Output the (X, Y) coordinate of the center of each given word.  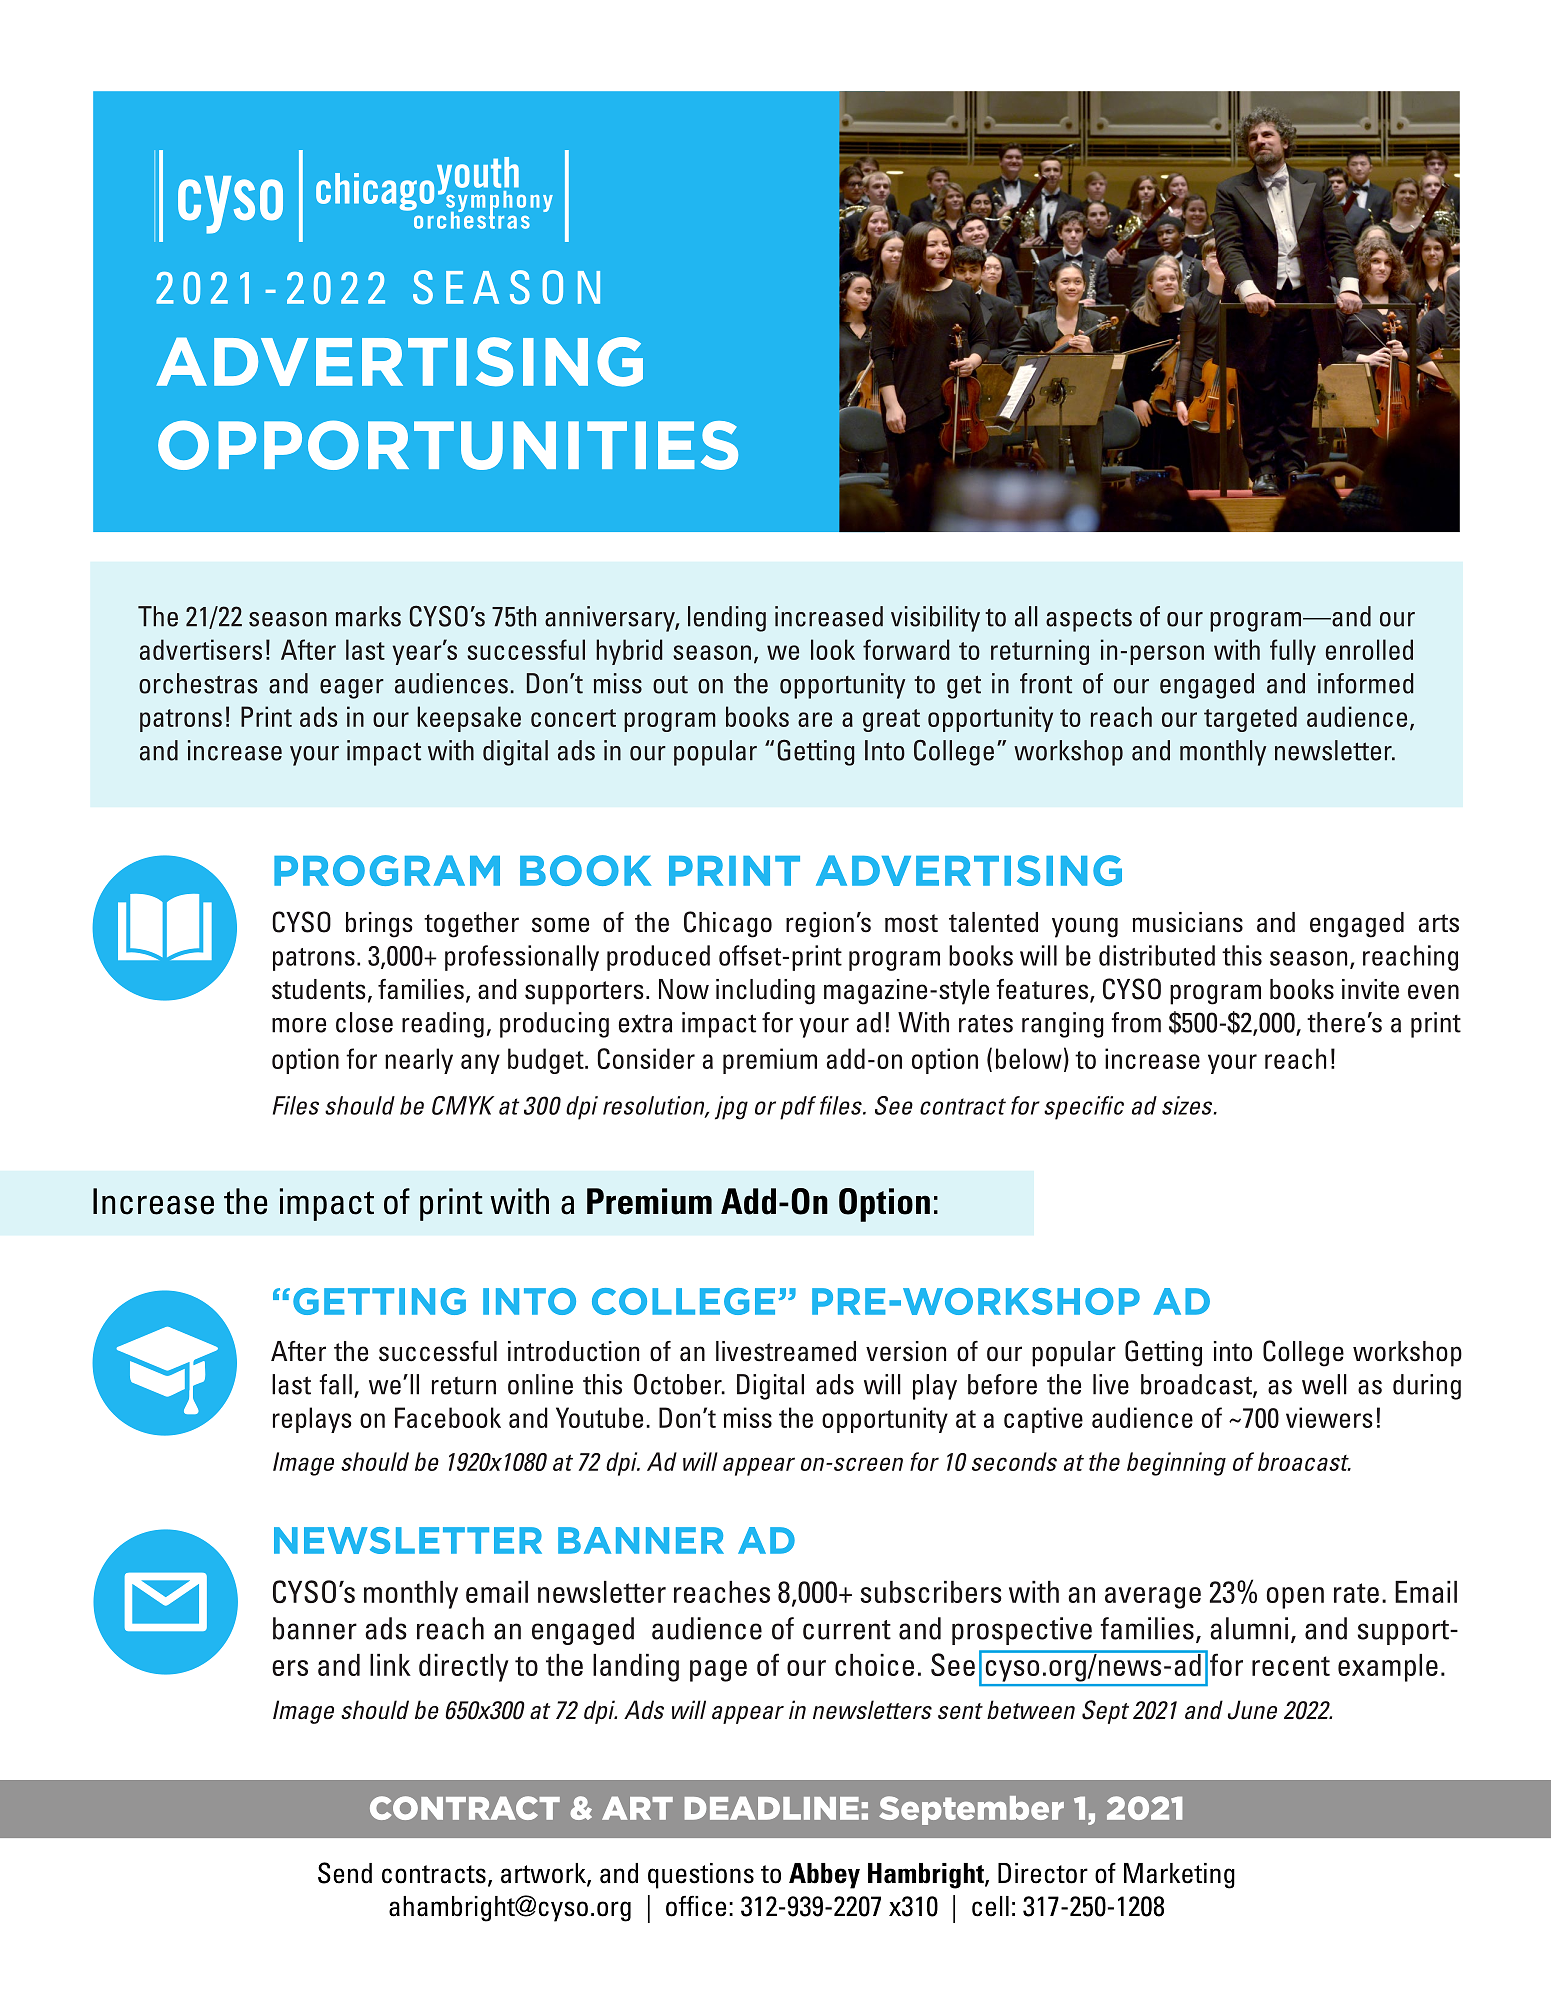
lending (727, 619)
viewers (1329, 1417)
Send (345, 1873)
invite (1370, 989)
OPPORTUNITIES (448, 445)
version (906, 1351)
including (765, 992)
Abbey (824, 1876)
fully (1293, 652)
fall (335, 1384)
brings (379, 925)
